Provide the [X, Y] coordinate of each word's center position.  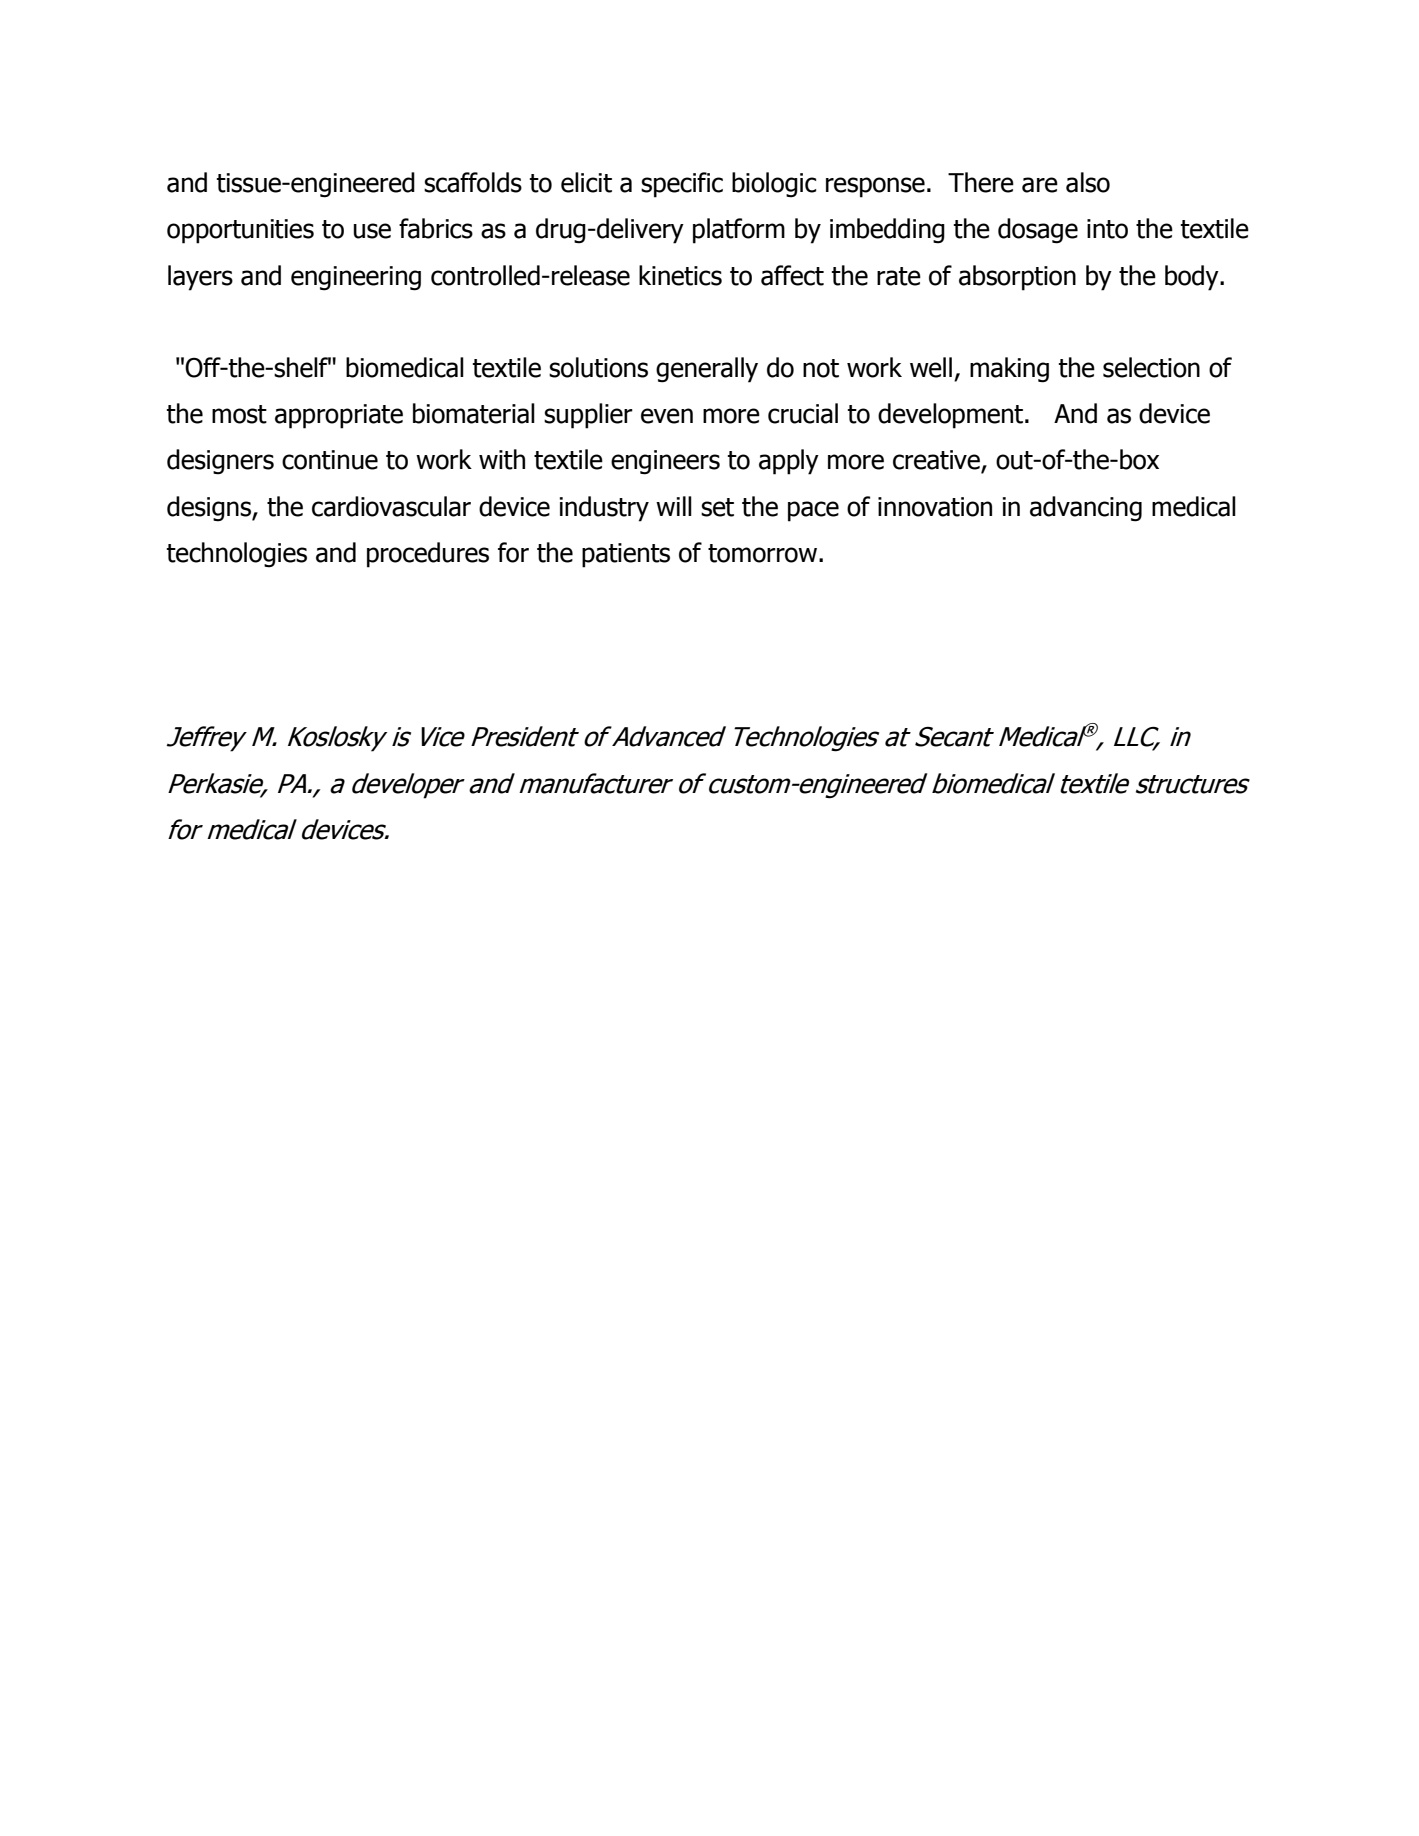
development [952, 416]
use [372, 231]
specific [682, 185]
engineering [356, 278]
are [1040, 185]
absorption [1017, 278]
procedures [428, 555]
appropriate [339, 416]
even [667, 416]
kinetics [680, 275]
